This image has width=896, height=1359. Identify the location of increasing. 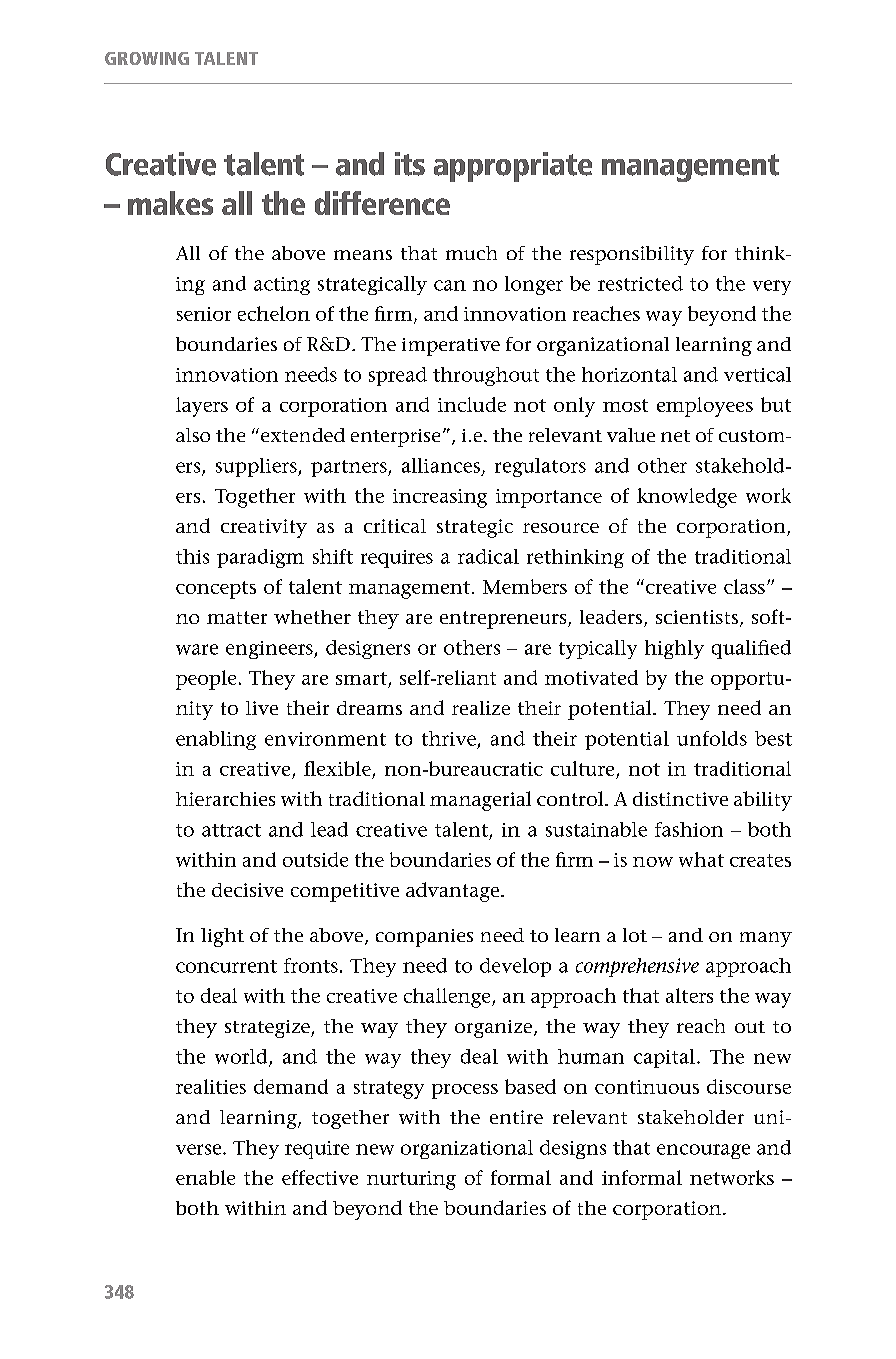
(440, 498).
